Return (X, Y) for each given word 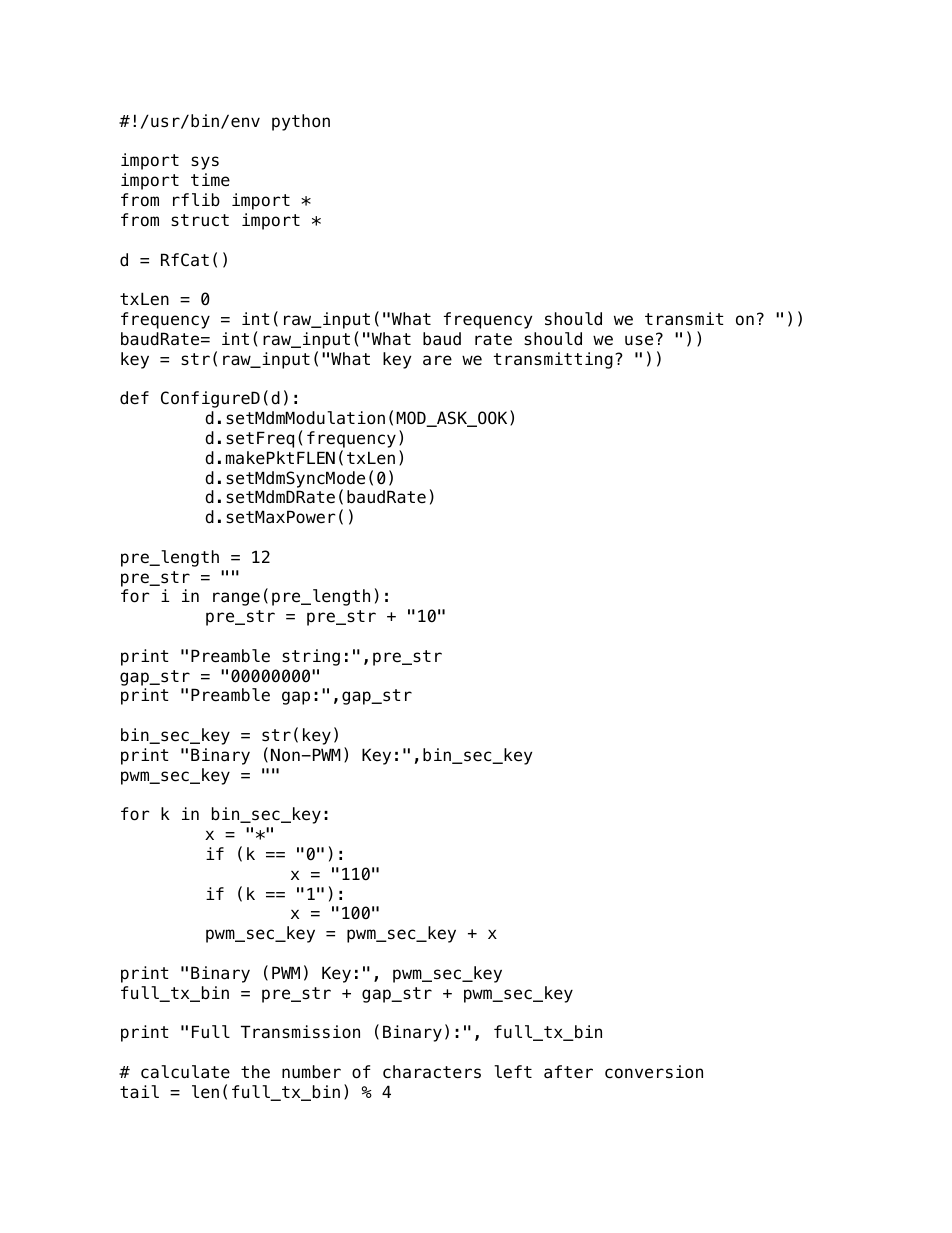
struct (200, 220)
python (301, 122)
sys (205, 163)
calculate (185, 1072)
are (437, 360)
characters (432, 1072)
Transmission (300, 1032)
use (639, 340)
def (134, 398)
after (568, 1072)
